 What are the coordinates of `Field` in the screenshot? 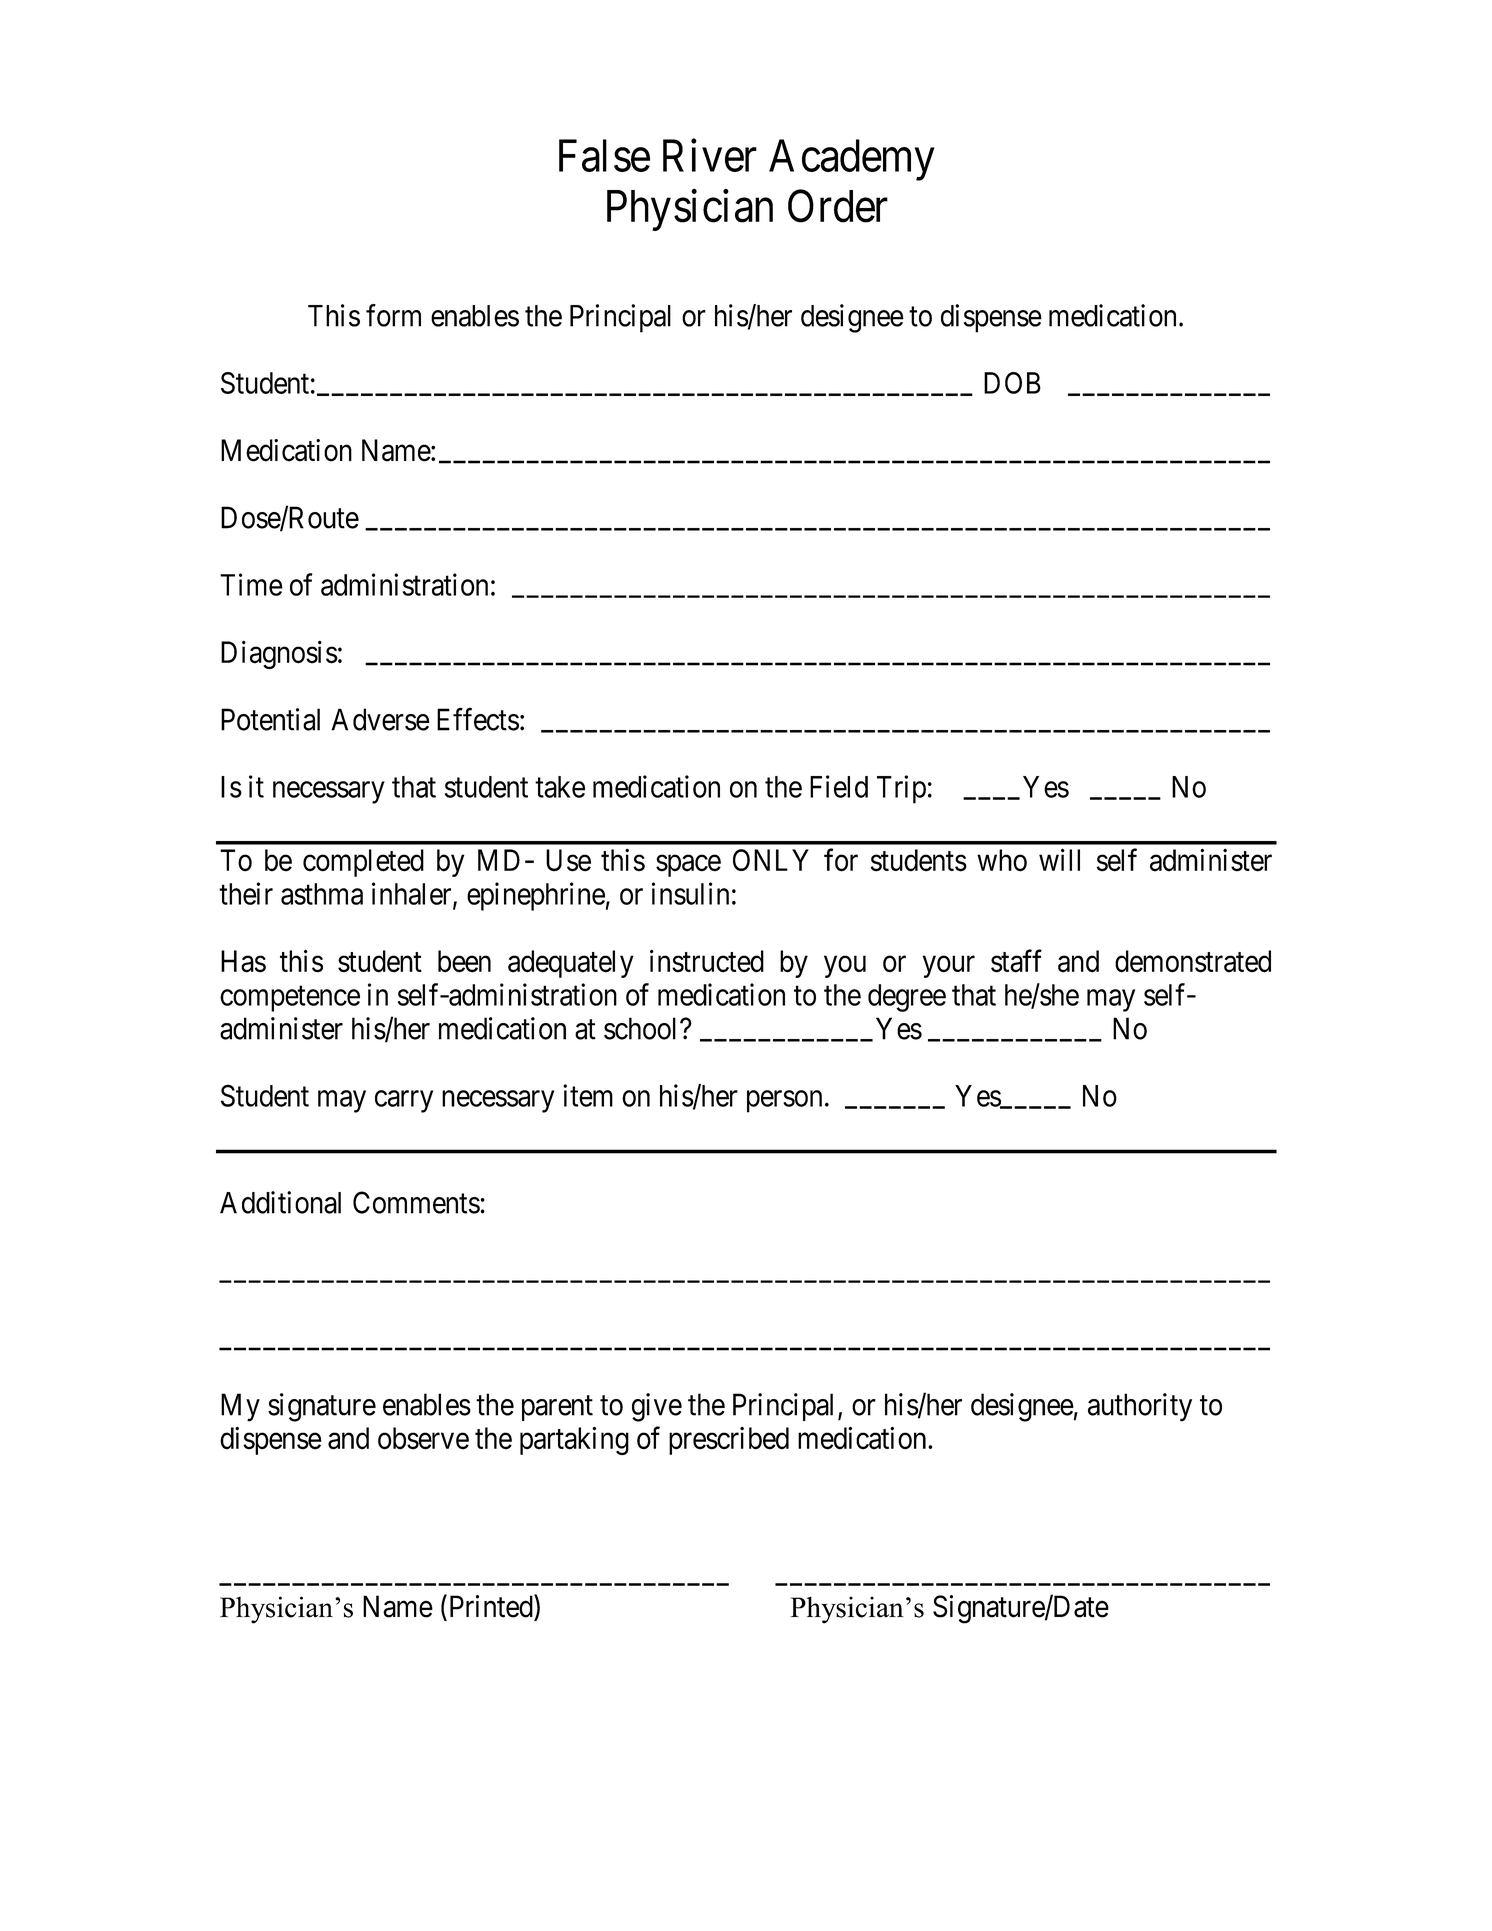 It's located at (839, 786).
